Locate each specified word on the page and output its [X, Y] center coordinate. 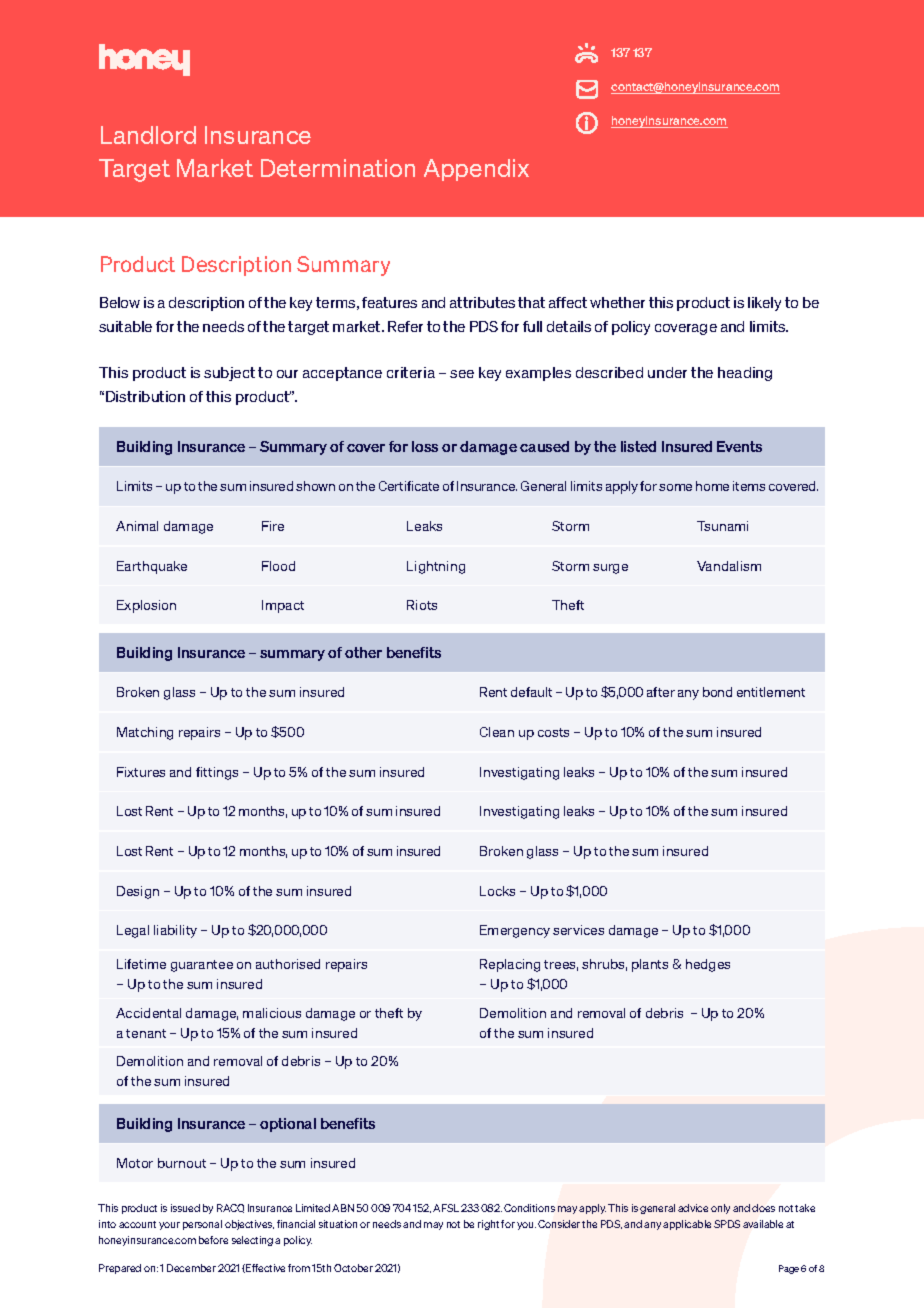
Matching [145, 733]
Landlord [148, 135]
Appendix [476, 170]
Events [739, 446]
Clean [497, 732]
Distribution [145, 396]
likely [764, 304]
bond [717, 692]
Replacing [510, 965]
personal [202, 1225]
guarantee [202, 966]
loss [425, 446]
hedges [708, 965]
